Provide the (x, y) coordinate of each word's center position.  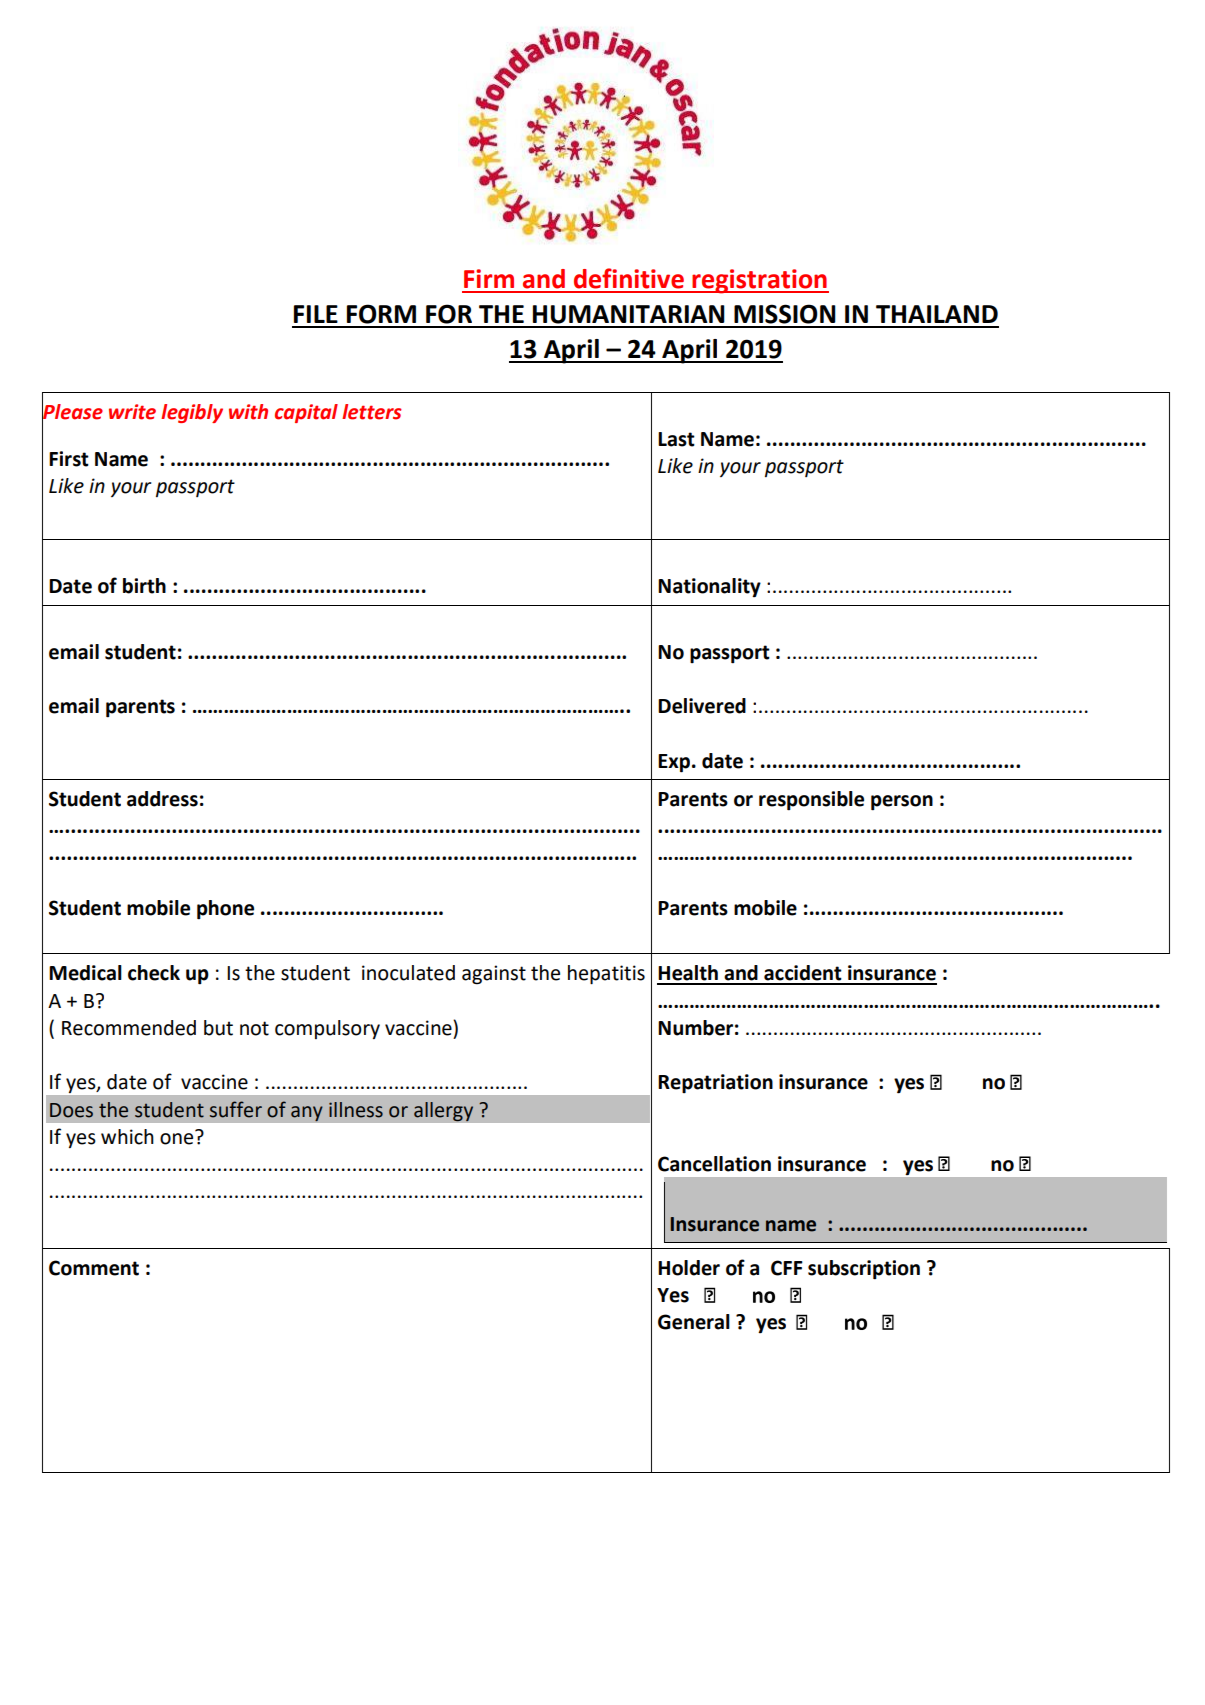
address (162, 799)
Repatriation (715, 1083)
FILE (316, 314)
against (494, 975)
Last (676, 439)
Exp (674, 763)
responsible (811, 801)
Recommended (129, 1028)
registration (760, 281)
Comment (94, 1268)
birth (144, 586)
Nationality (709, 587)
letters (372, 412)
